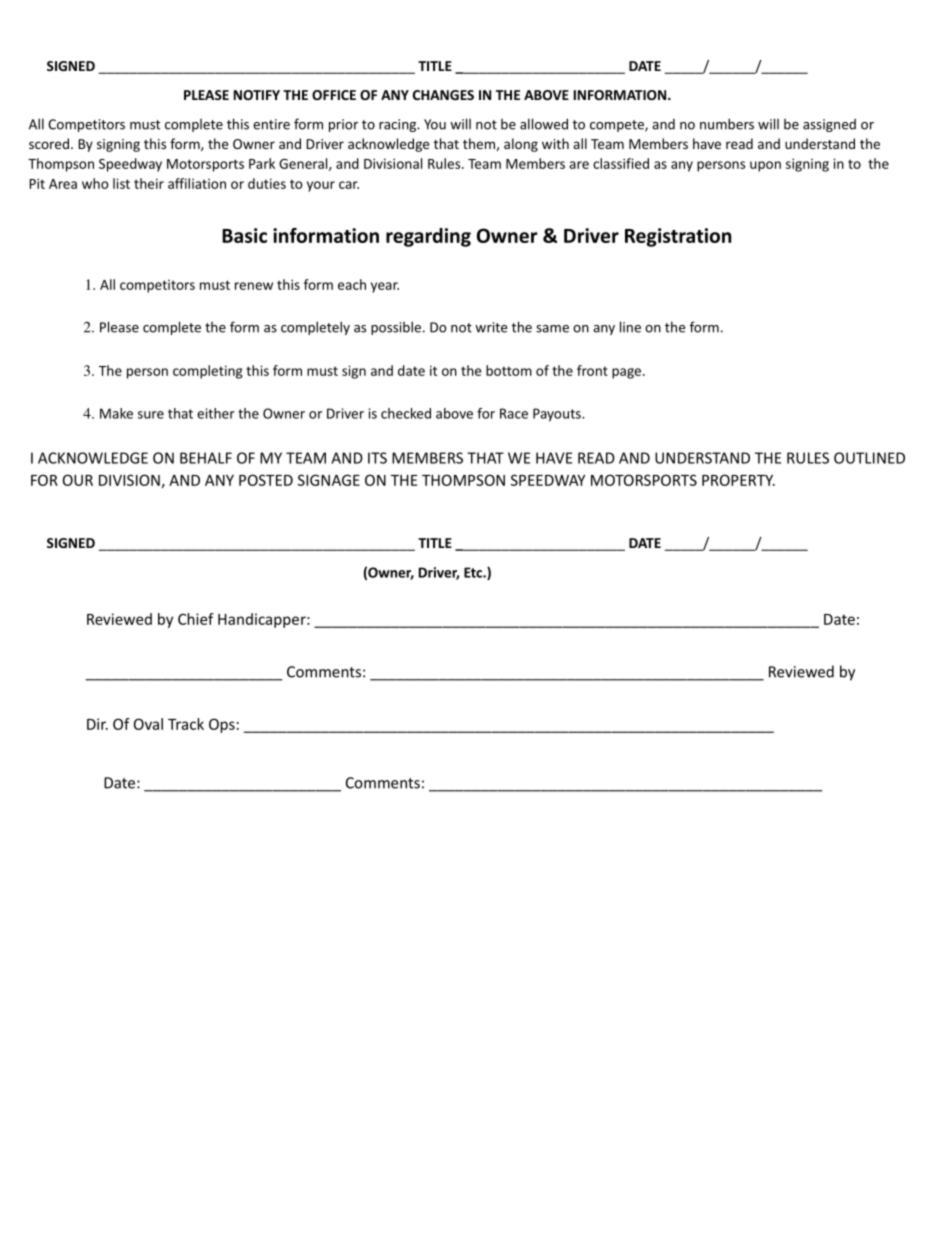 The width and height of the document is (952, 1233). What do you see at coordinates (443, 95) in the document?
I see `CHANGES` at bounding box center [443, 95].
